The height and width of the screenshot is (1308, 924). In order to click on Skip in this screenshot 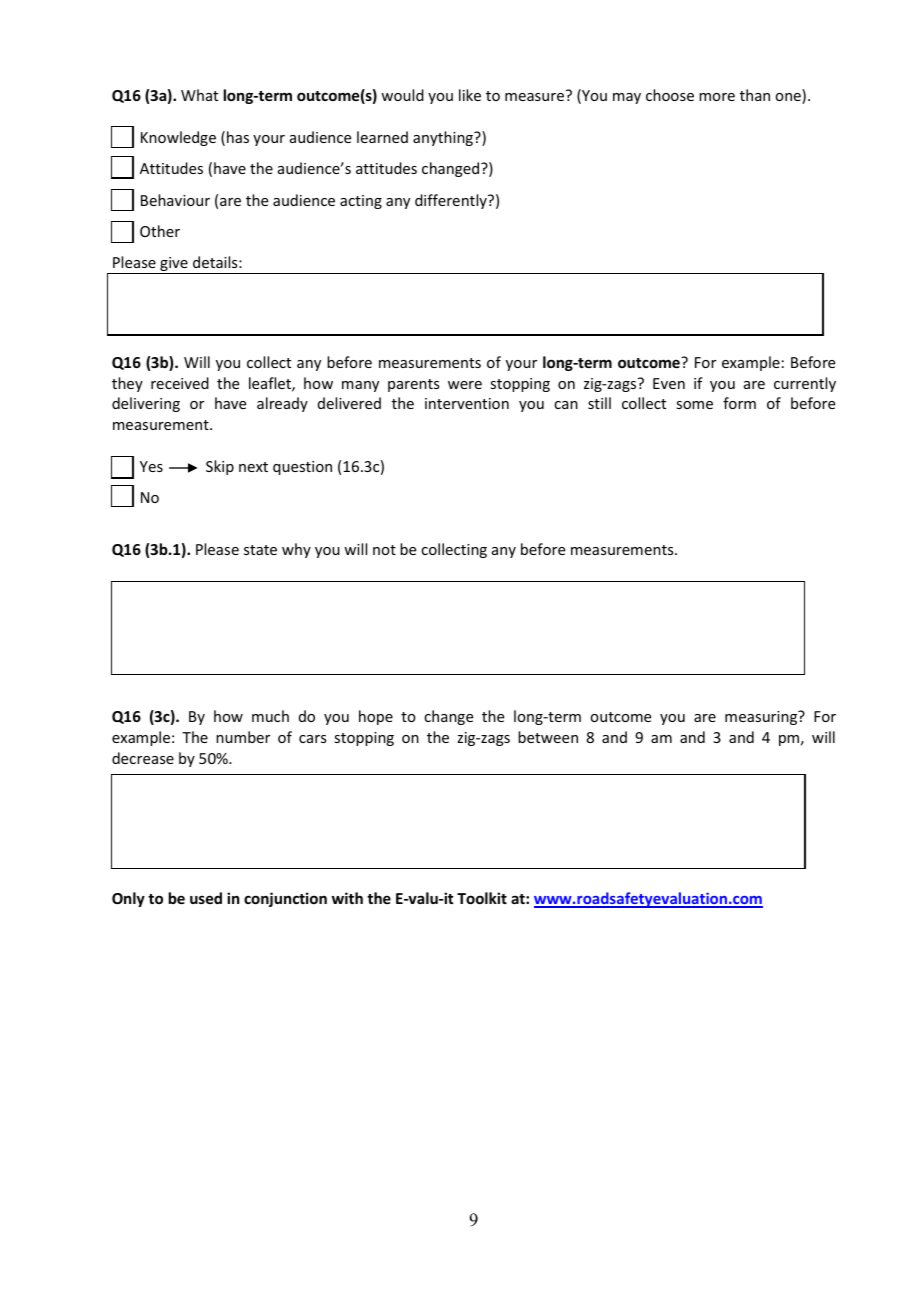, I will do `click(220, 467)`.
